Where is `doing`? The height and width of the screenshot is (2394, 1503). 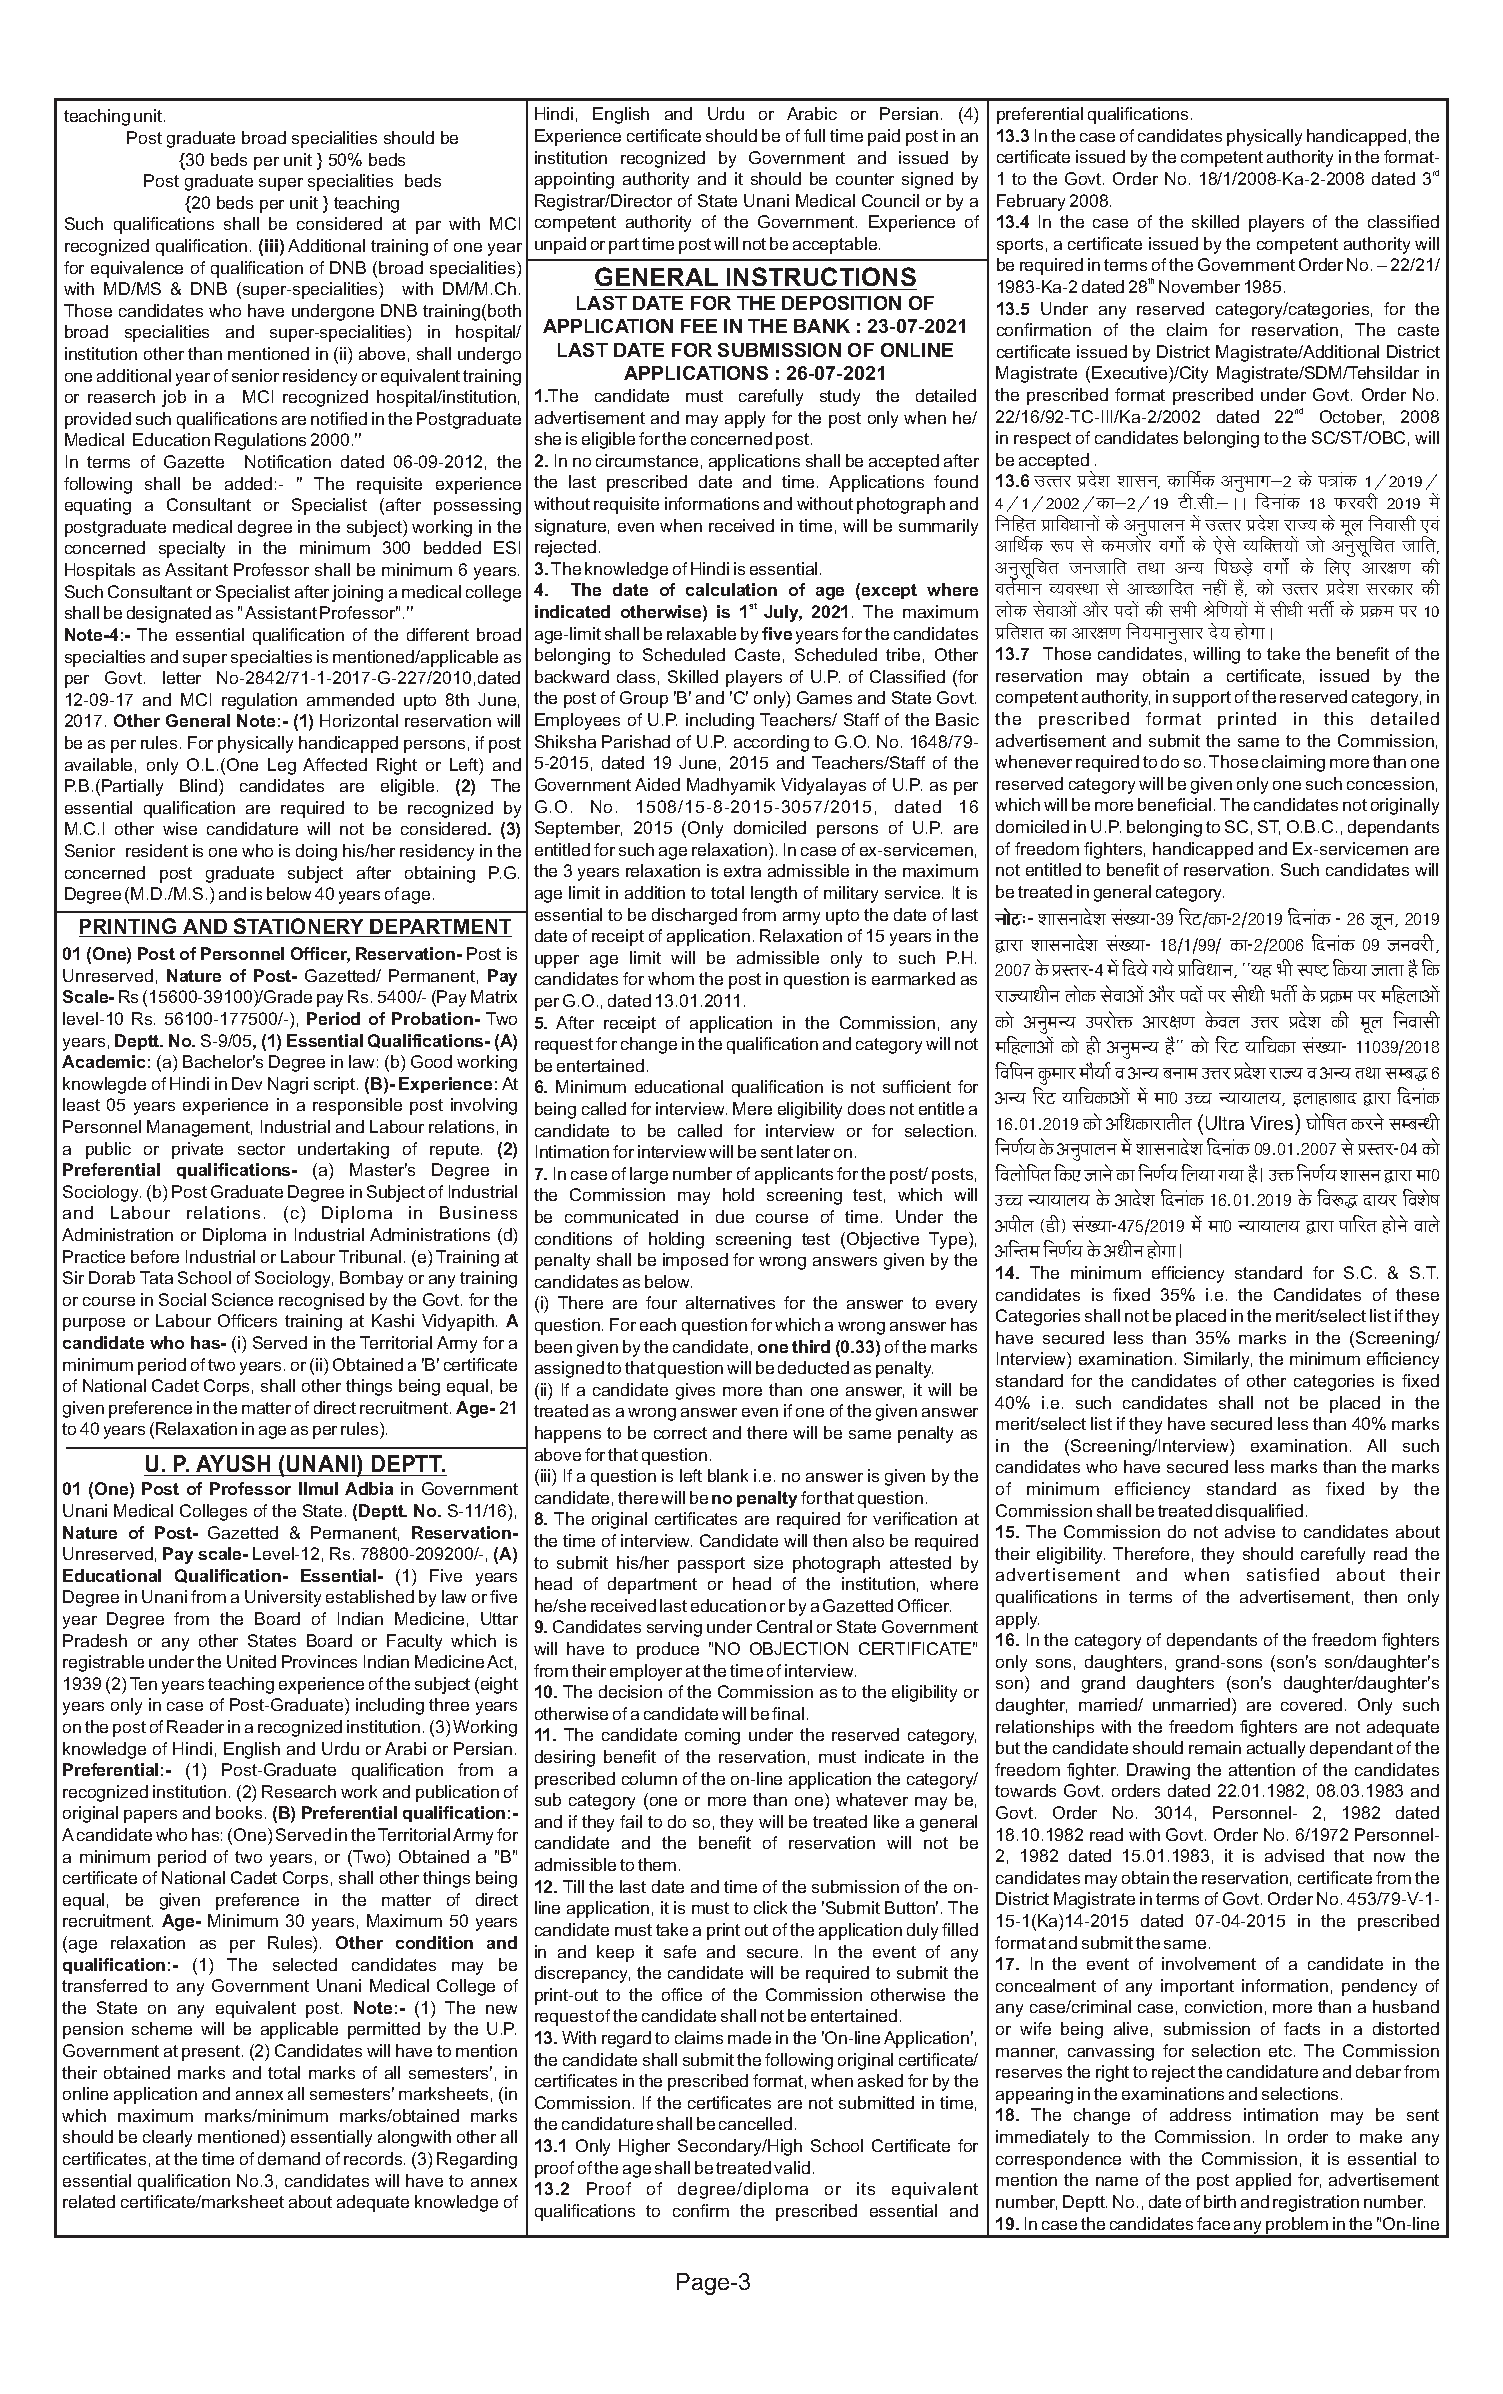
doing is located at coordinates (316, 852).
